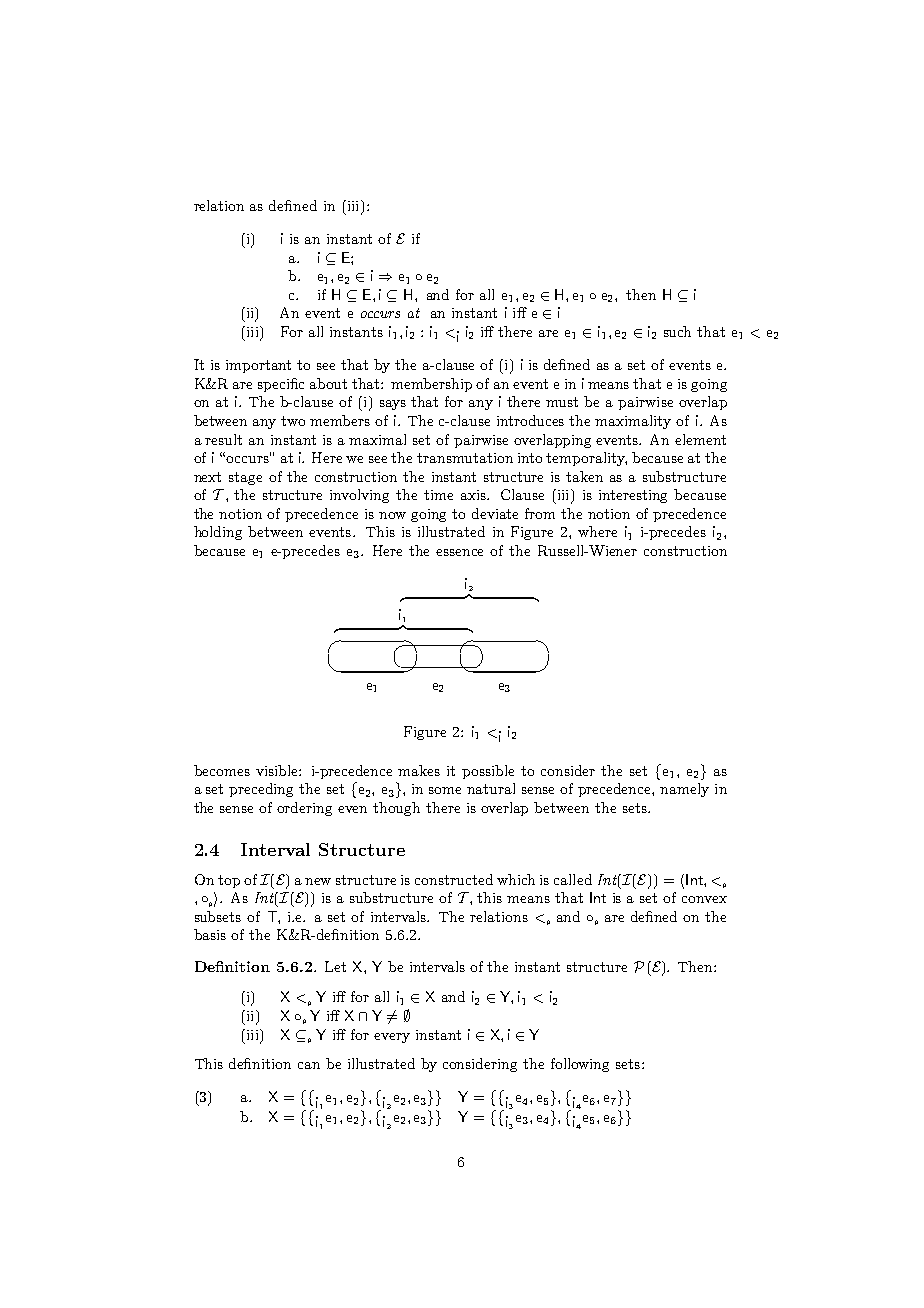 This image has height=1308, width=924. What do you see at coordinates (684, 790) in the image?
I see `namely` at bounding box center [684, 790].
